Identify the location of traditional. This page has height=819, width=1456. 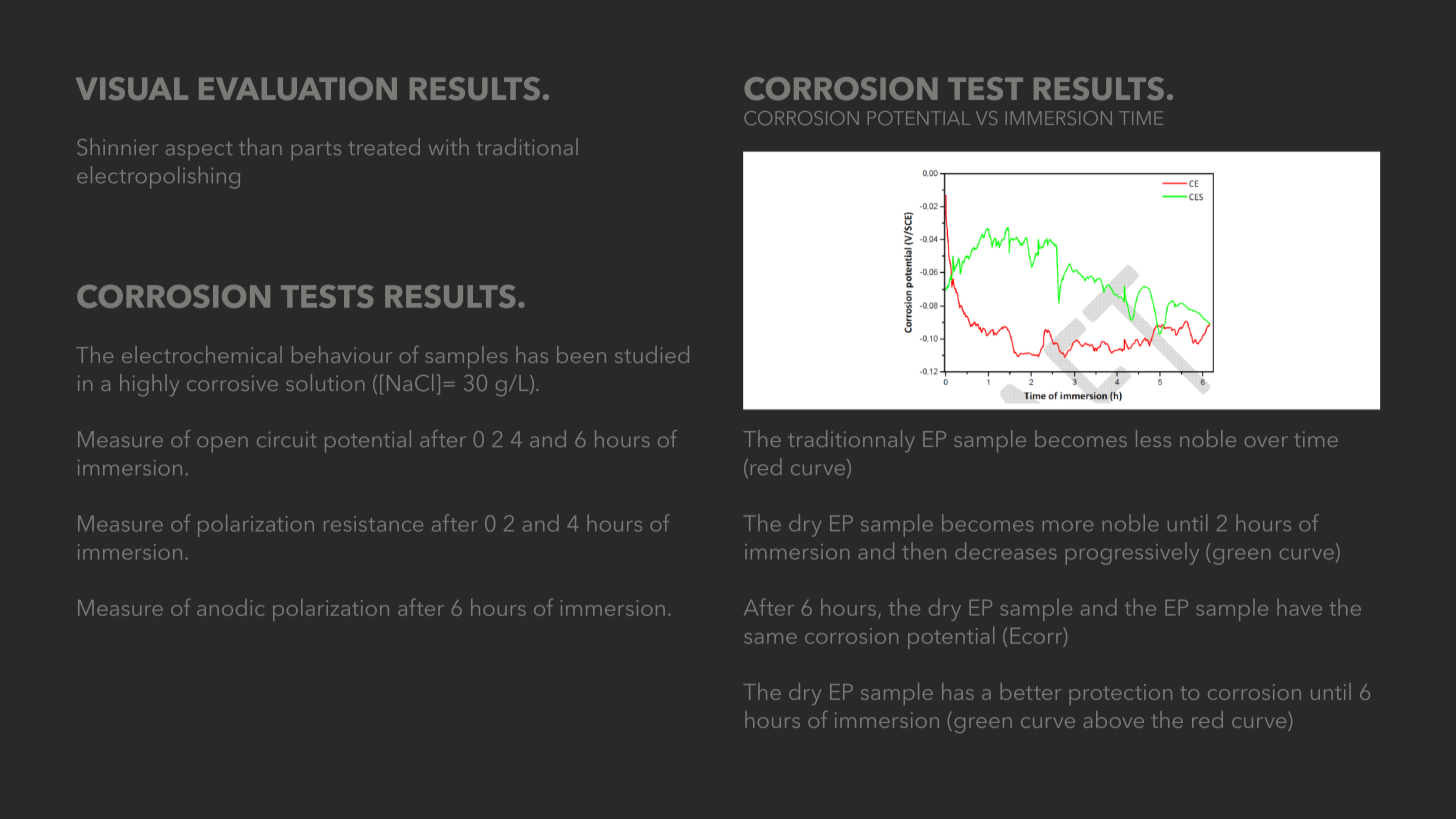
(527, 146).
